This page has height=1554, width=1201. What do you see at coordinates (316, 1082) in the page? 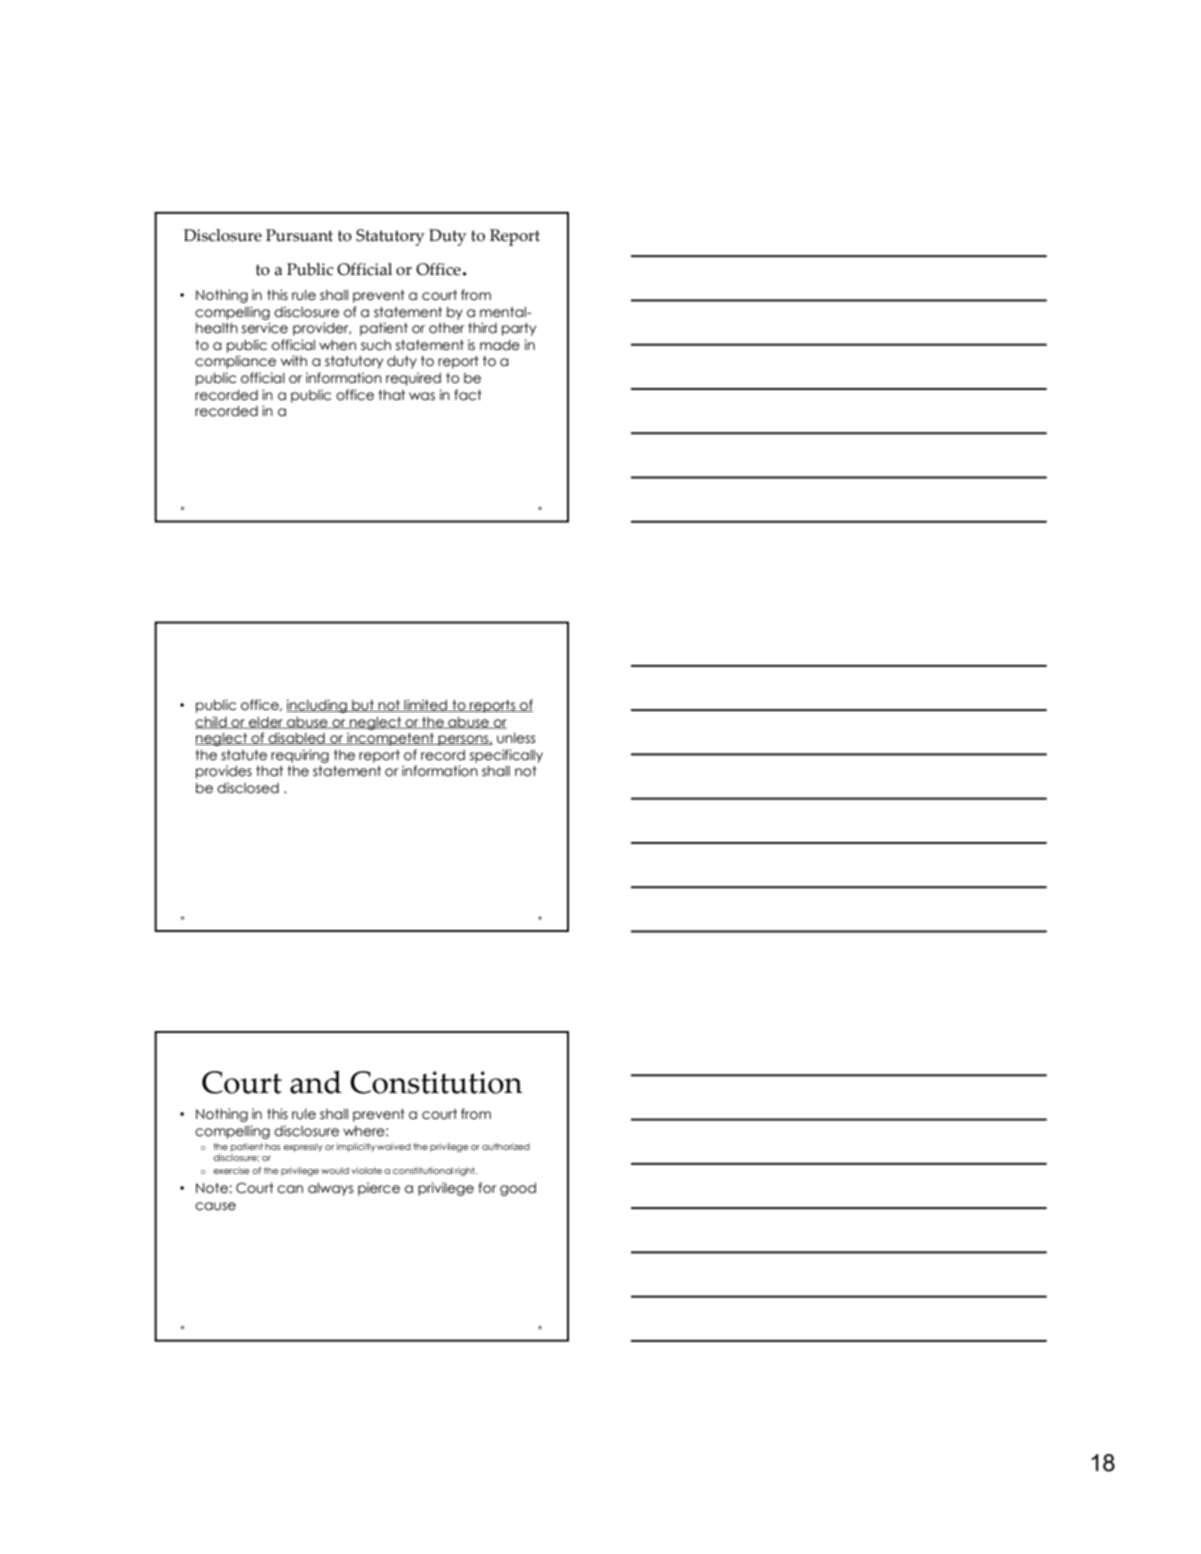
I see `and` at bounding box center [316, 1082].
